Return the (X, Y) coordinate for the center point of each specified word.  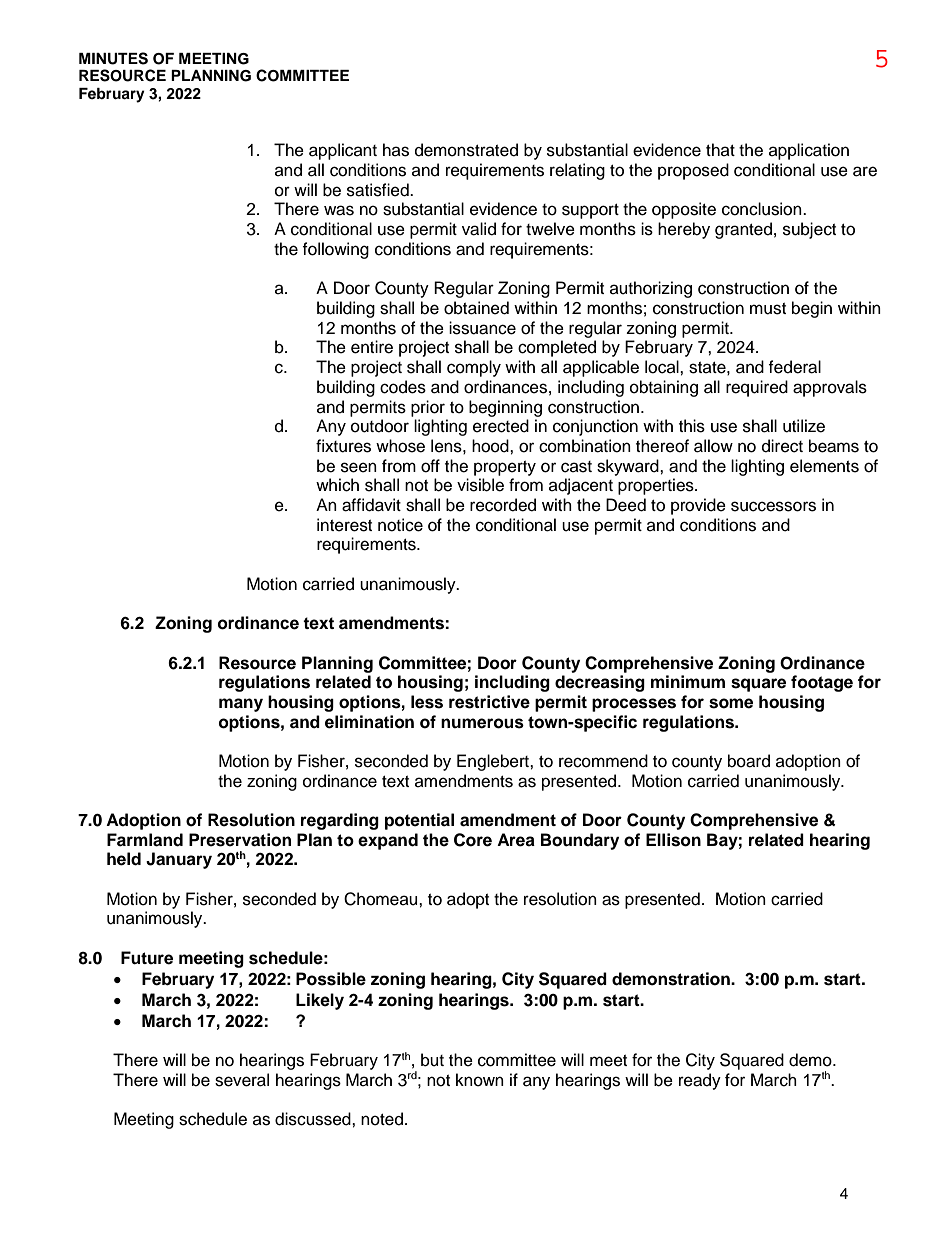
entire (372, 347)
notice (400, 525)
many (241, 705)
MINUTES (113, 58)
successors (773, 506)
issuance (482, 328)
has (396, 150)
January (179, 860)
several (242, 1080)
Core (473, 840)
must (768, 309)
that (720, 149)
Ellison (673, 840)
